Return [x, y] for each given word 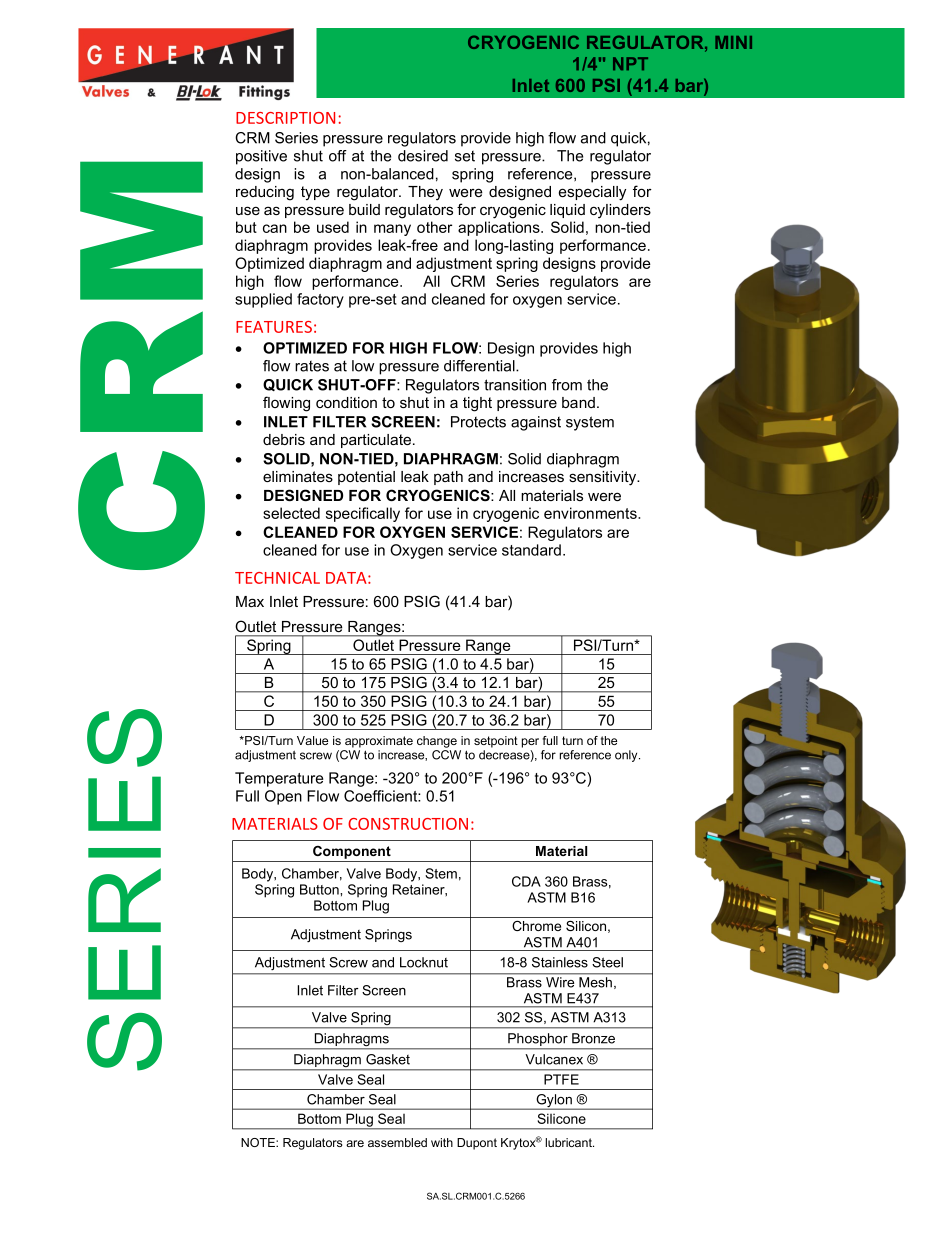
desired [423, 156]
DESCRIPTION [285, 118]
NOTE [259, 1142]
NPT [630, 63]
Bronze [593, 1038]
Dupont [477, 1144]
